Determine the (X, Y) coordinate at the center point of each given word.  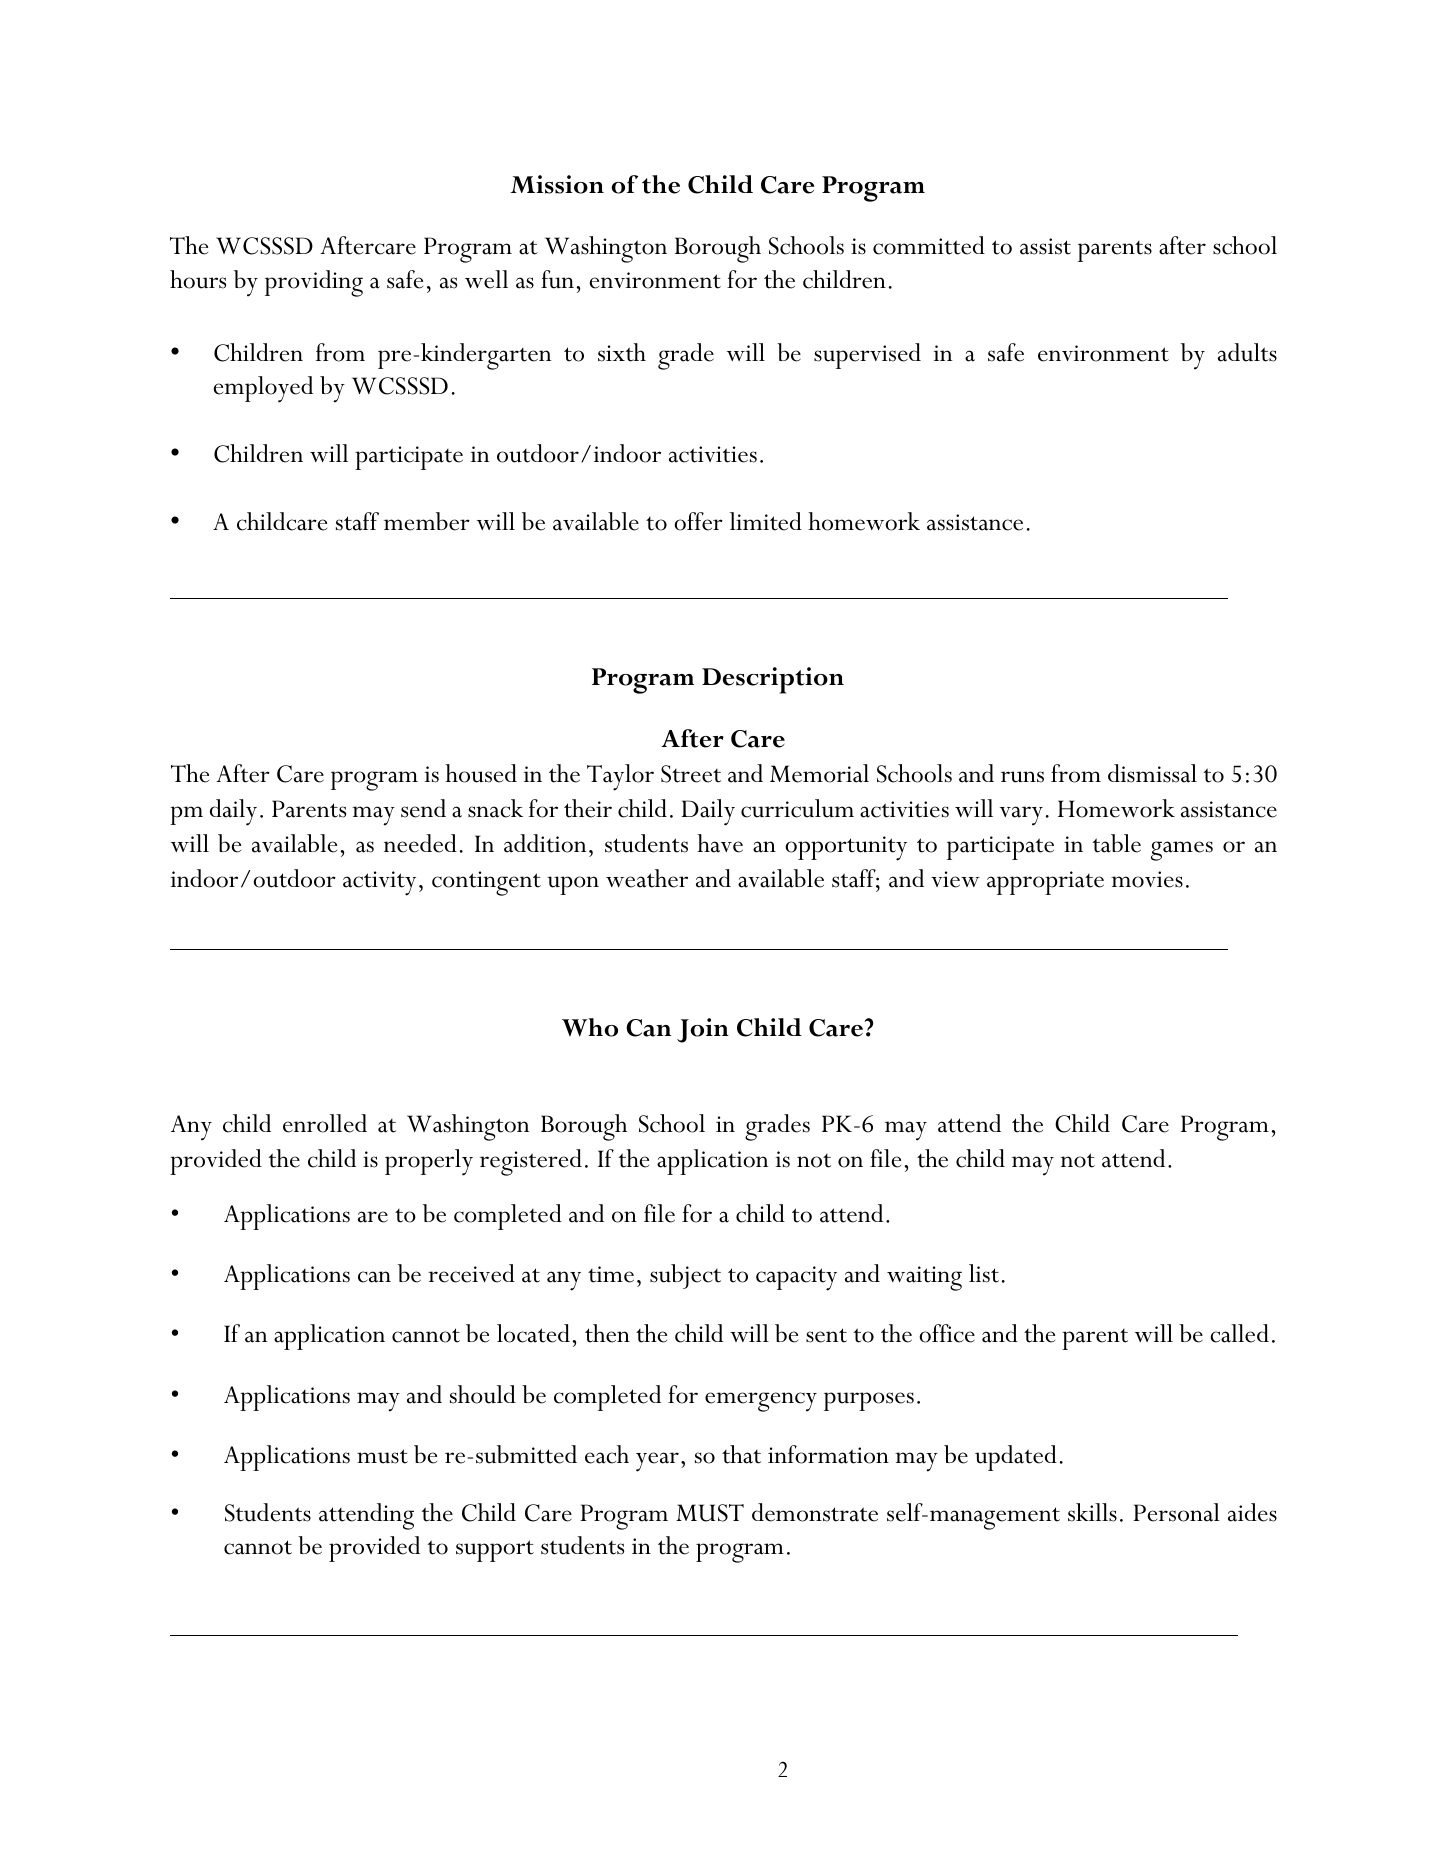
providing (314, 283)
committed (929, 245)
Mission (557, 184)
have (720, 843)
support (495, 1551)
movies (1147, 879)
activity (379, 883)
